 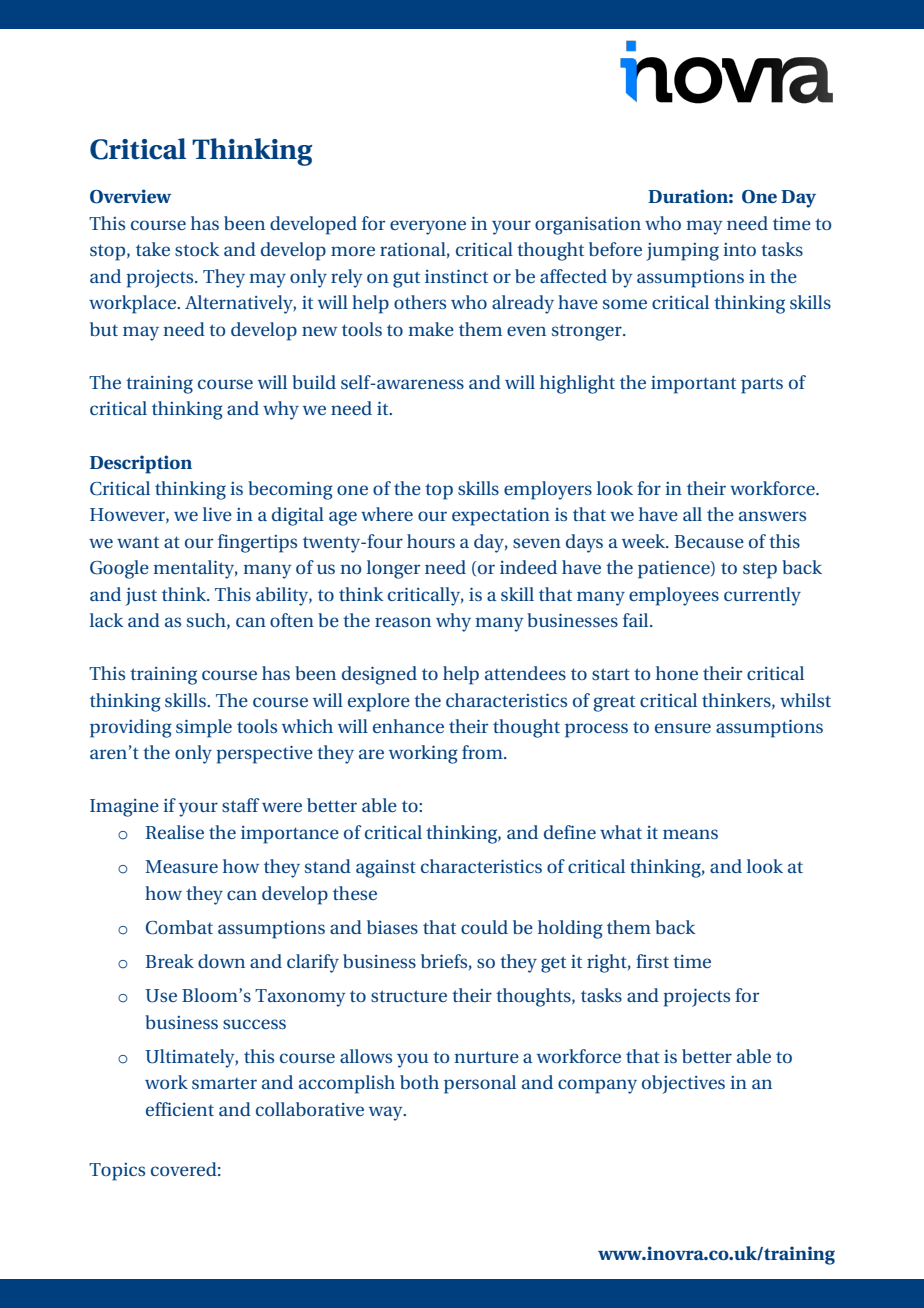 I want to click on into, so click(x=739, y=249).
